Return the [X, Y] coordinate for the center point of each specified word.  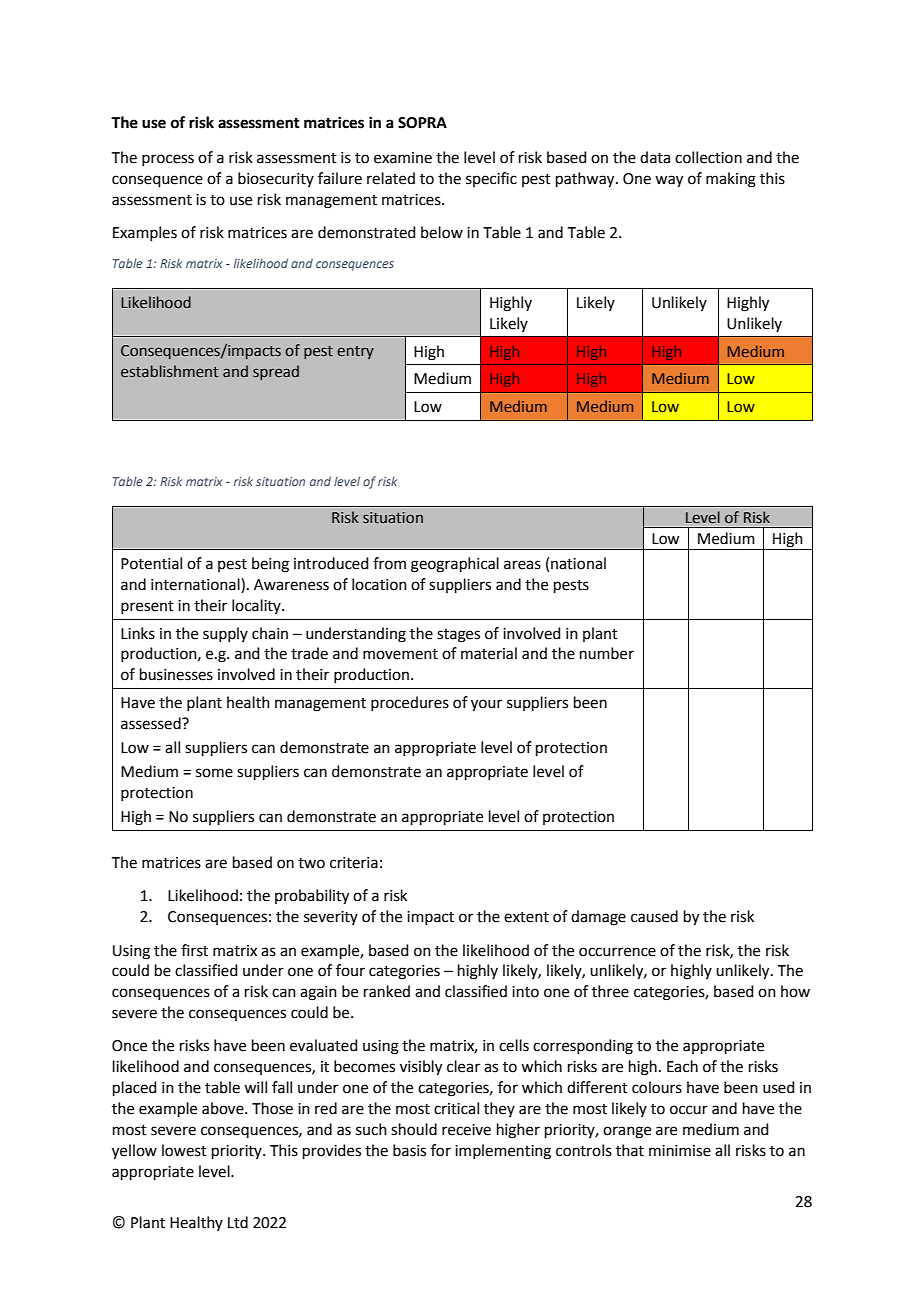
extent [526, 917]
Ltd [238, 1222]
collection [708, 157]
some [214, 773]
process [168, 160]
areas [522, 565]
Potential [151, 563]
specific [491, 179]
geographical [455, 565]
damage [598, 918]
